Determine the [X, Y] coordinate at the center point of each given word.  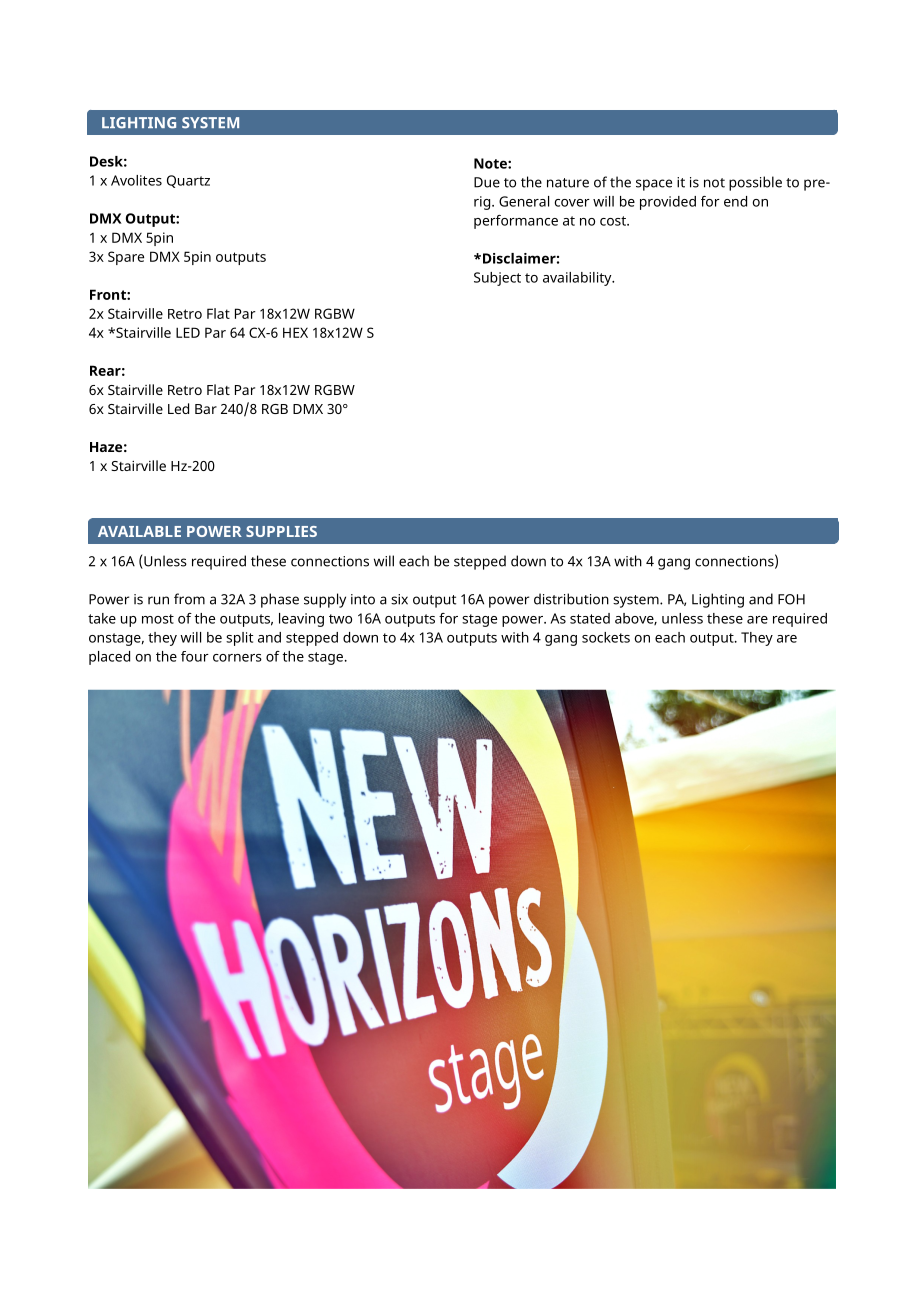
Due [487, 182]
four [195, 656]
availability [578, 279]
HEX [295, 332]
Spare [126, 258]
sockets [606, 637]
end [735, 201]
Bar [206, 409]
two [340, 619]
